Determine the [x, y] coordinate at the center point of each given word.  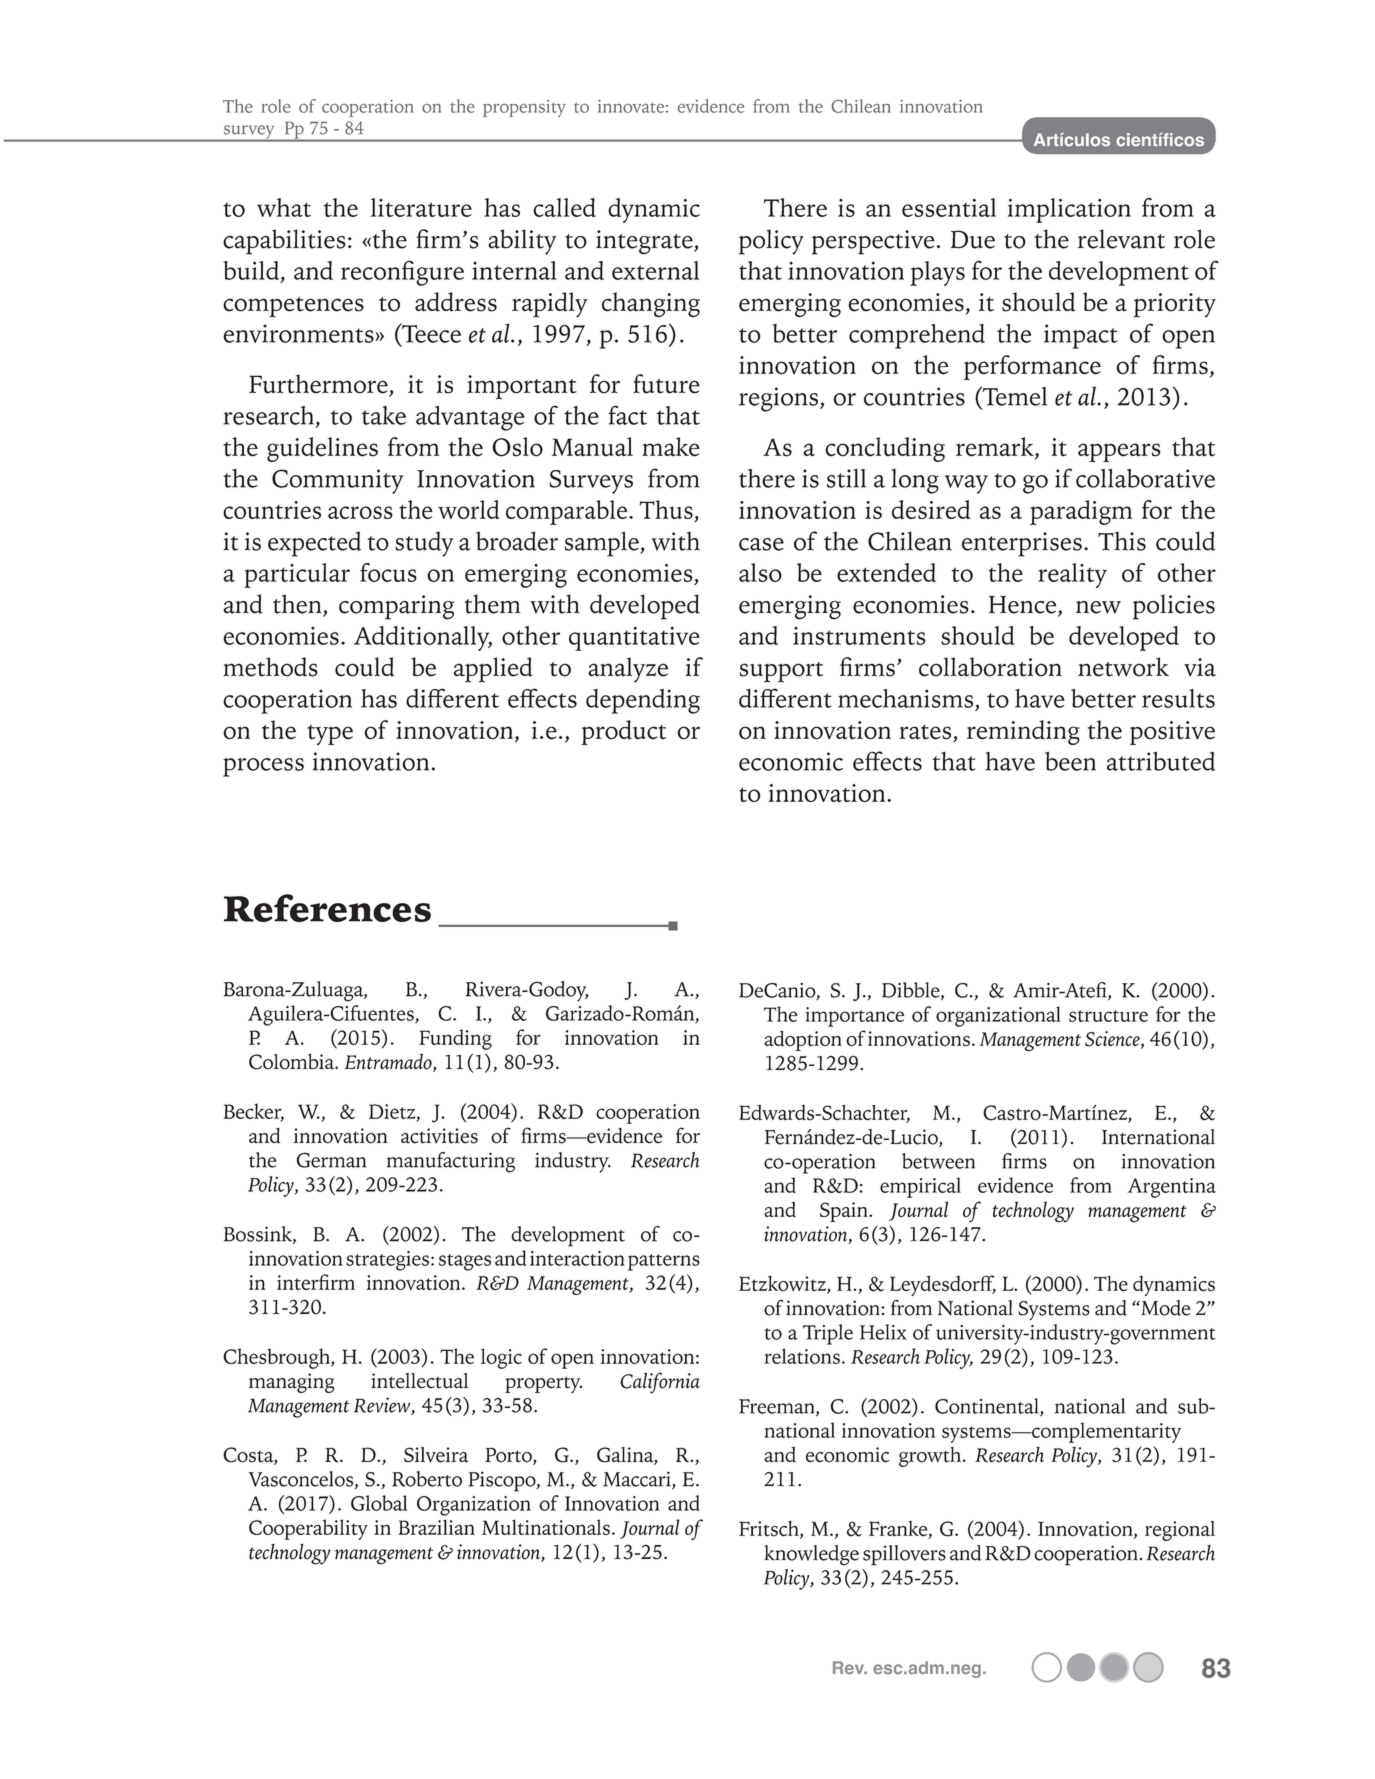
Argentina [1172, 1188]
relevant [1121, 239]
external [655, 270]
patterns [664, 1262]
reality [1072, 575]
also [760, 572]
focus [388, 572]
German [331, 1160]
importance [854, 1017]
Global [379, 1503]
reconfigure [402, 273]
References [327, 908]
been [1070, 761]
